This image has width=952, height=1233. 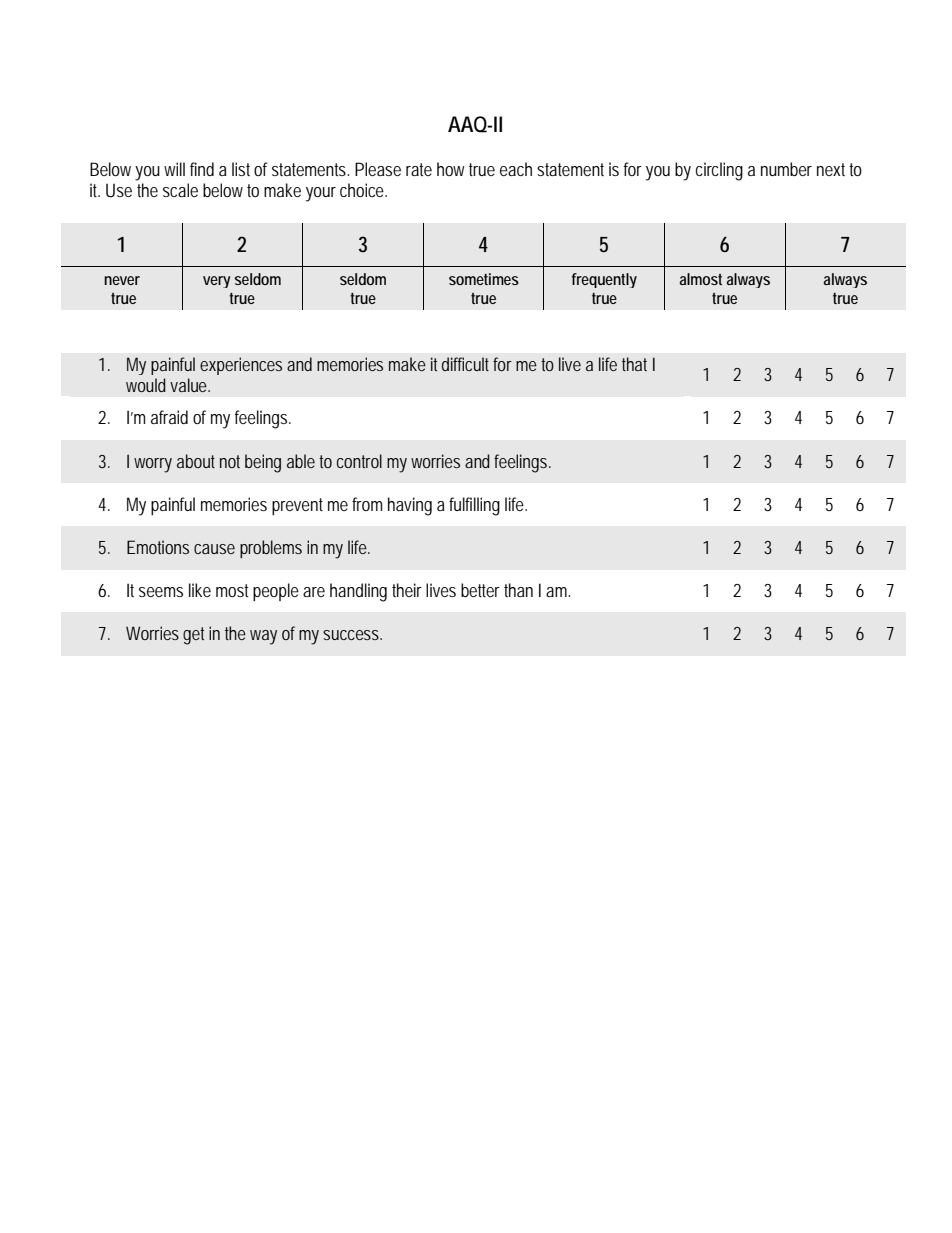 I want to click on than, so click(x=518, y=590).
